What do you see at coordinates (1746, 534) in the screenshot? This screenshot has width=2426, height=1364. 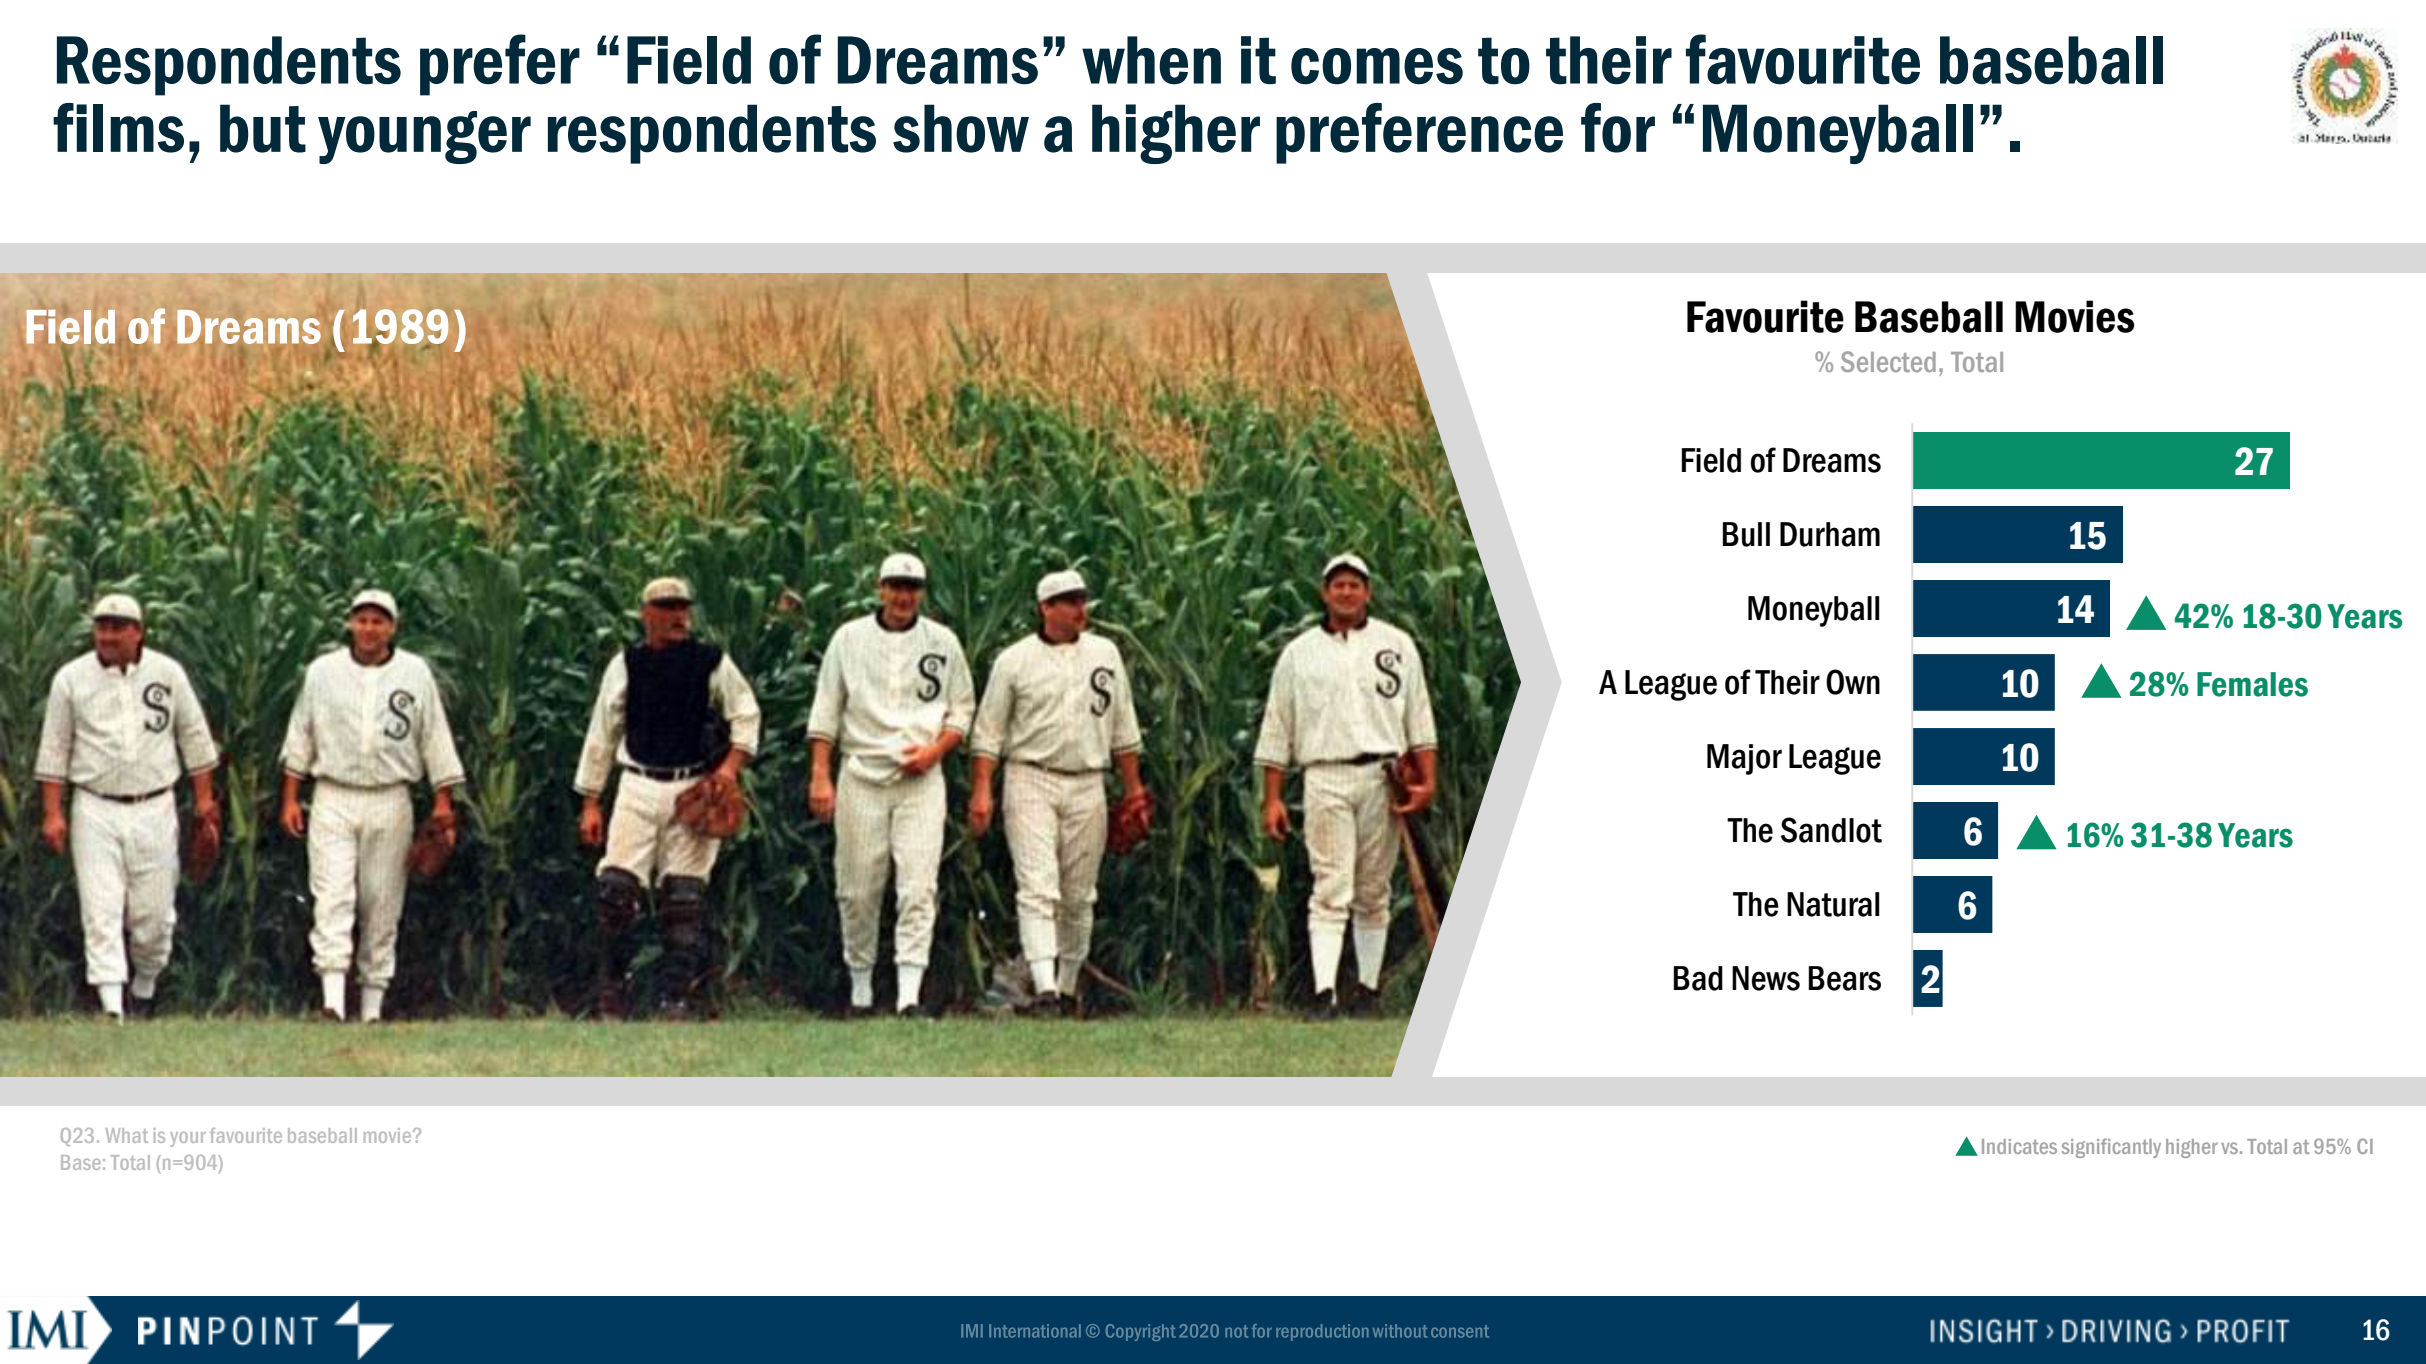 I see `Bull` at bounding box center [1746, 534].
